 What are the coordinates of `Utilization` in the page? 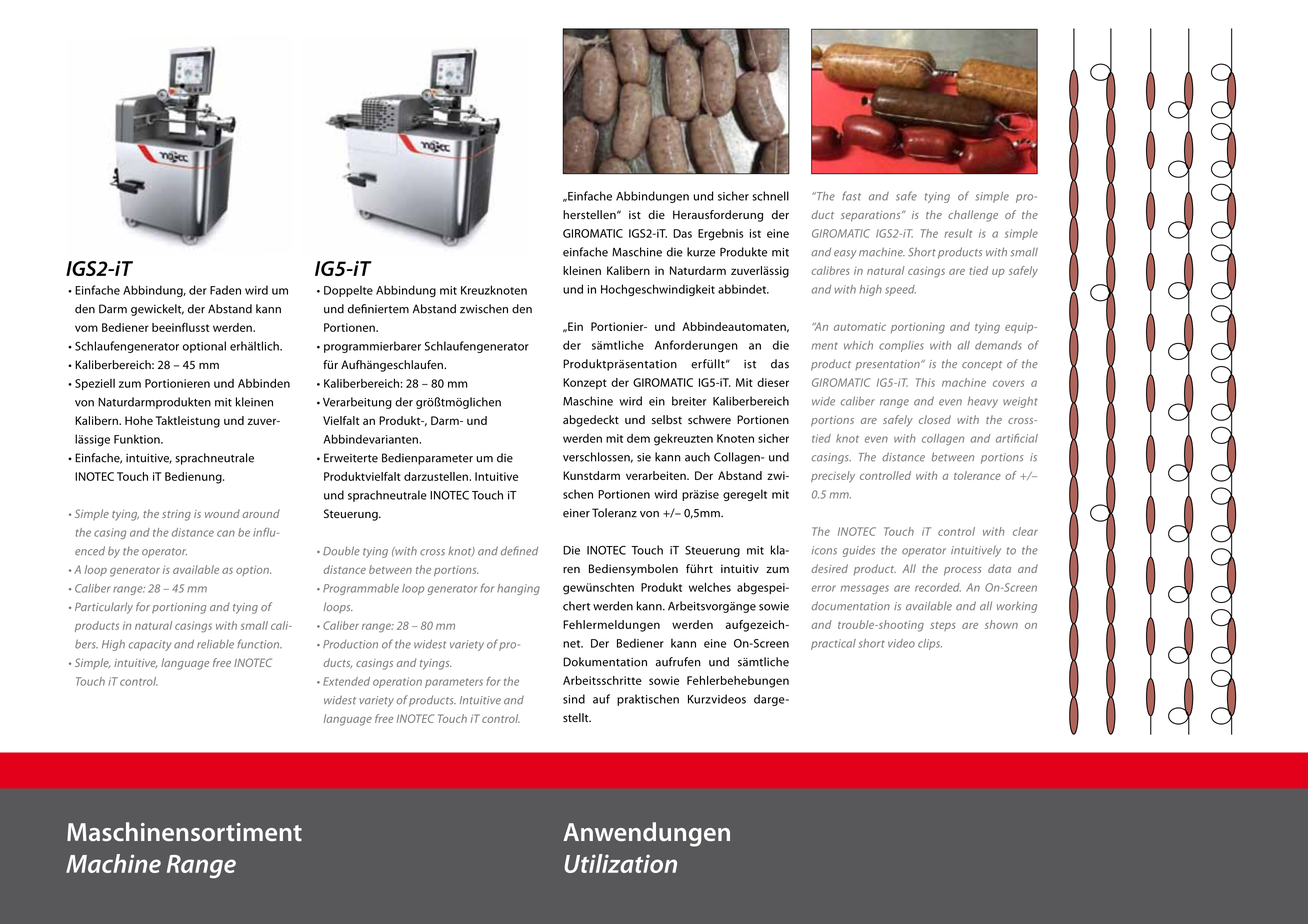 It's located at (620, 863).
